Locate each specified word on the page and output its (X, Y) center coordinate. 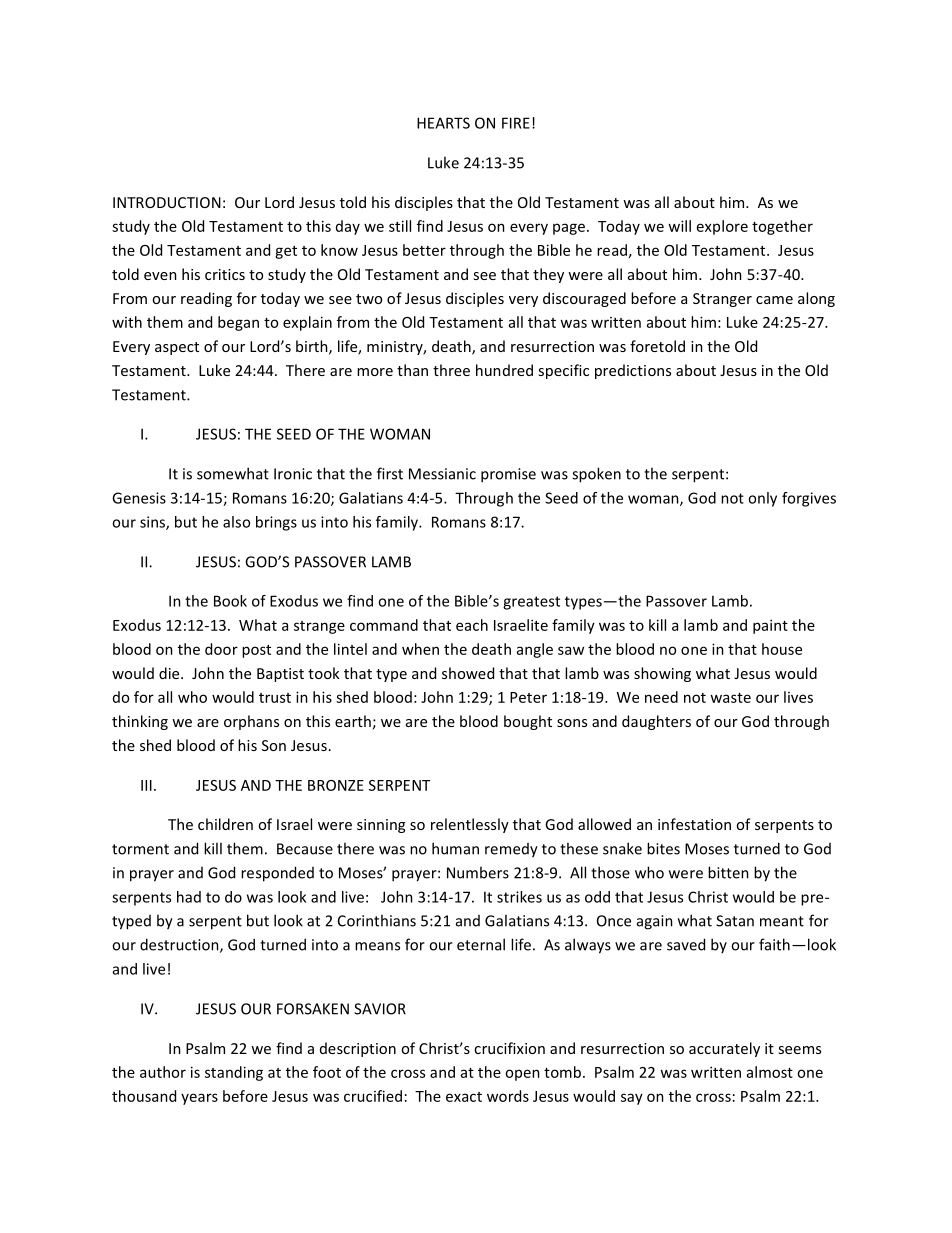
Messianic (442, 474)
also (236, 522)
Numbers (478, 872)
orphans (251, 722)
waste (730, 698)
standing (234, 1073)
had (189, 897)
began (238, 323)
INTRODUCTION (167, 202)
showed (468, 673)
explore (722, 227)
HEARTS (443, 123)
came (774, 300)
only (762, 499)
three (451, 370)
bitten (728, 872)
